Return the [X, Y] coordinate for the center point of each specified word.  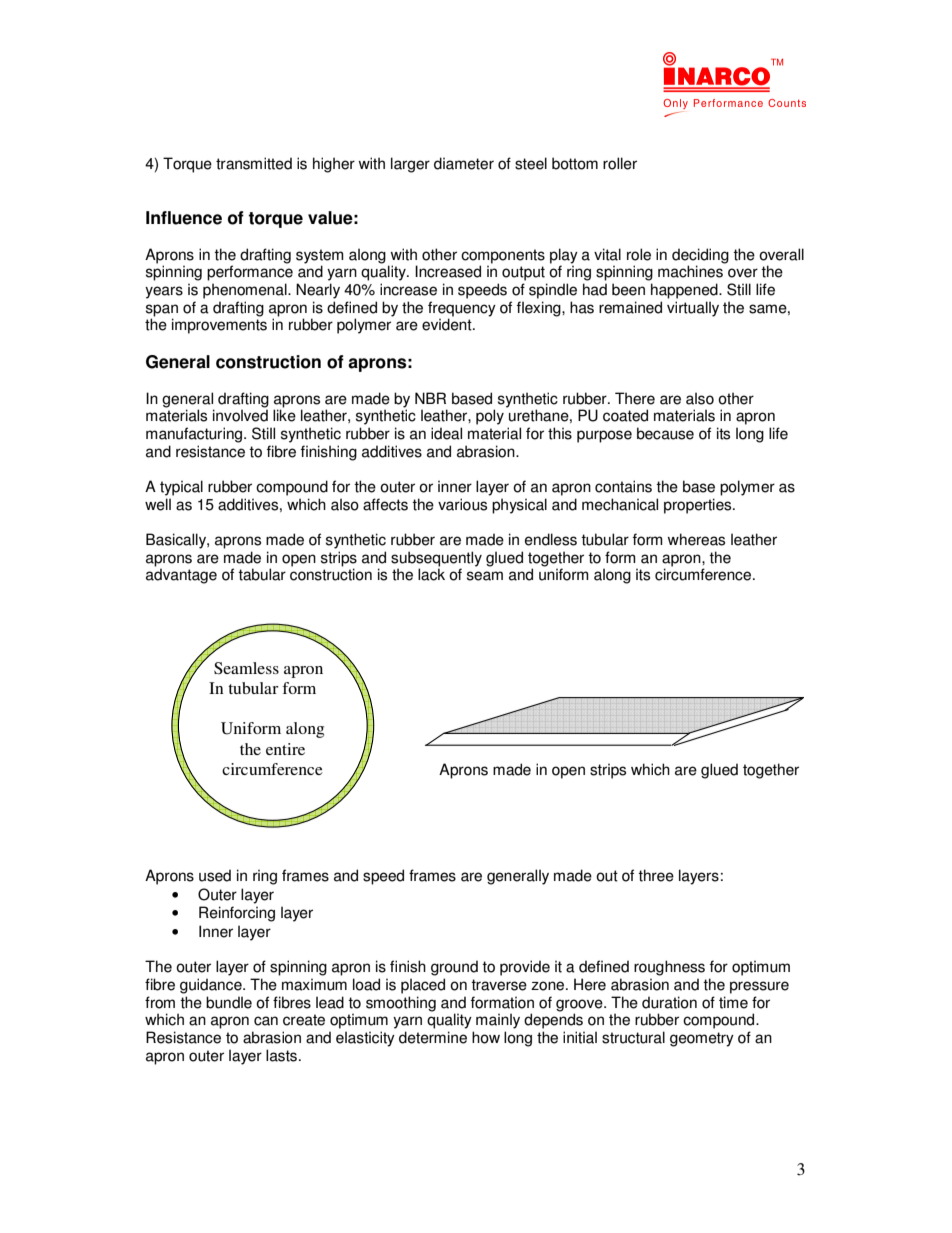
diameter [464, 163]
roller [620, 163]
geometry [702, 1039]
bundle [229, 1002]
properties [699, 506]
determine [433, 1037]
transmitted [254, 163]
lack [431, 574]
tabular [262, 574]
